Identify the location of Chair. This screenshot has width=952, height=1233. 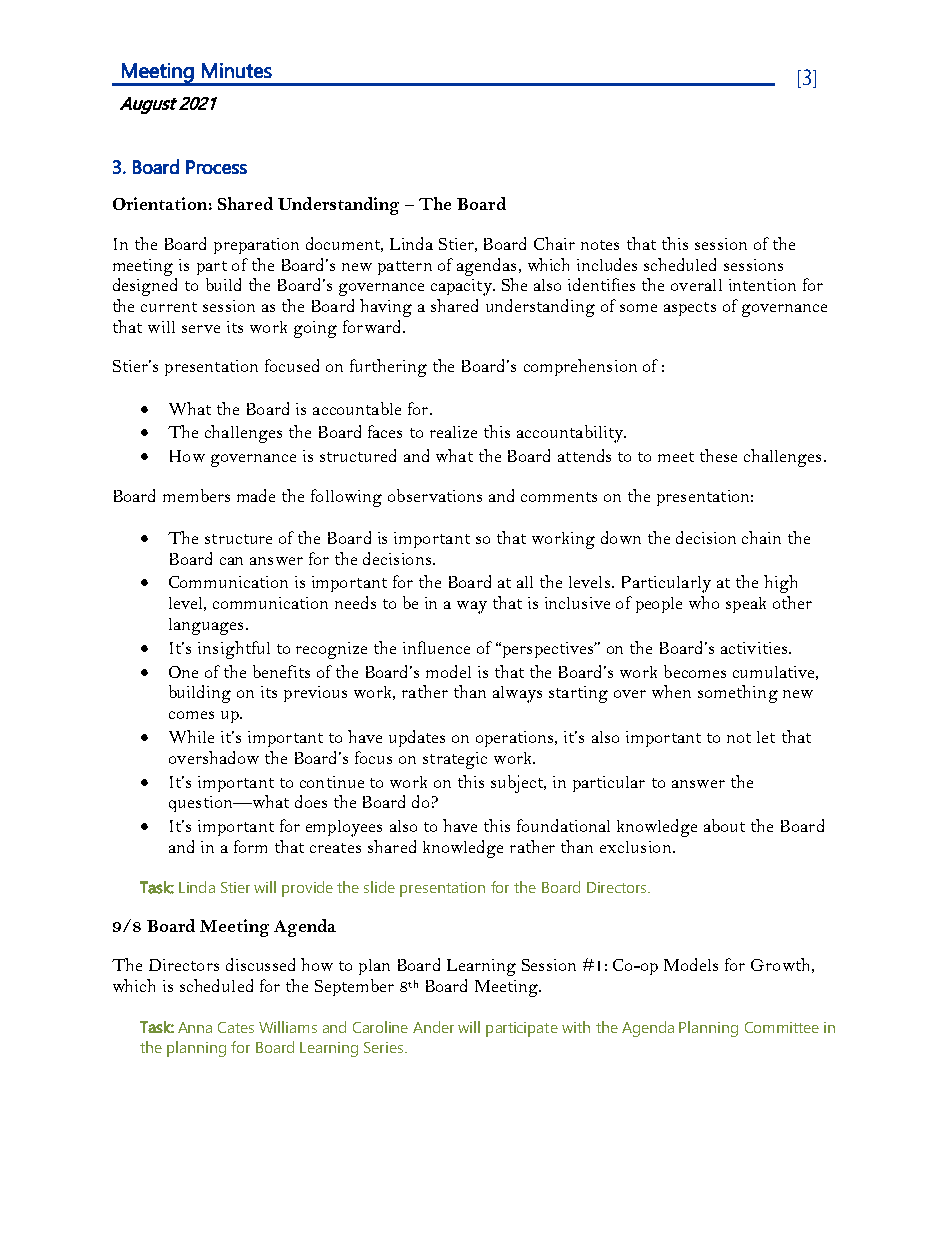
(554, 243).
